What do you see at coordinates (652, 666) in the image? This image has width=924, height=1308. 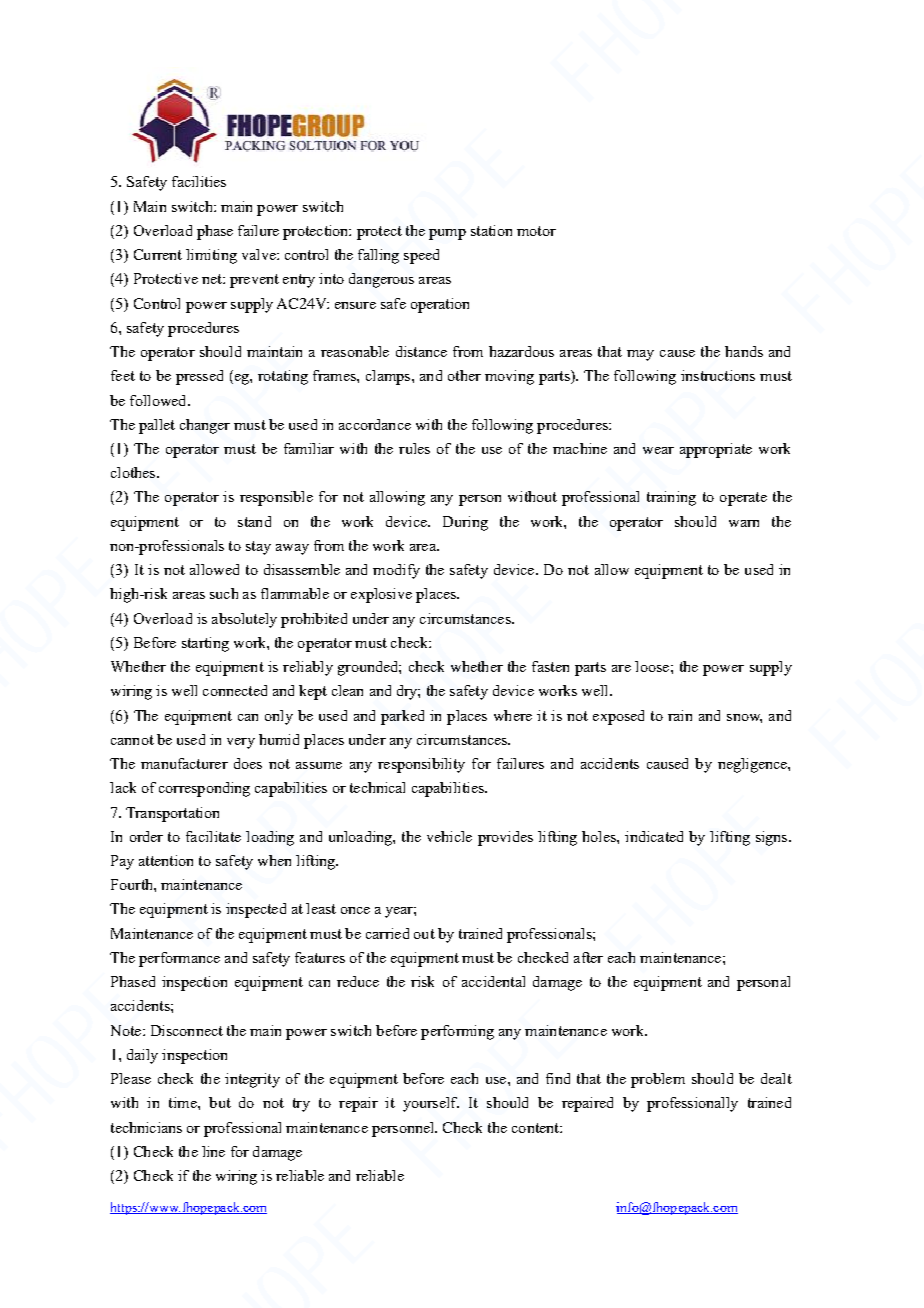 I see `loose` at bounding box center [652, 666].
